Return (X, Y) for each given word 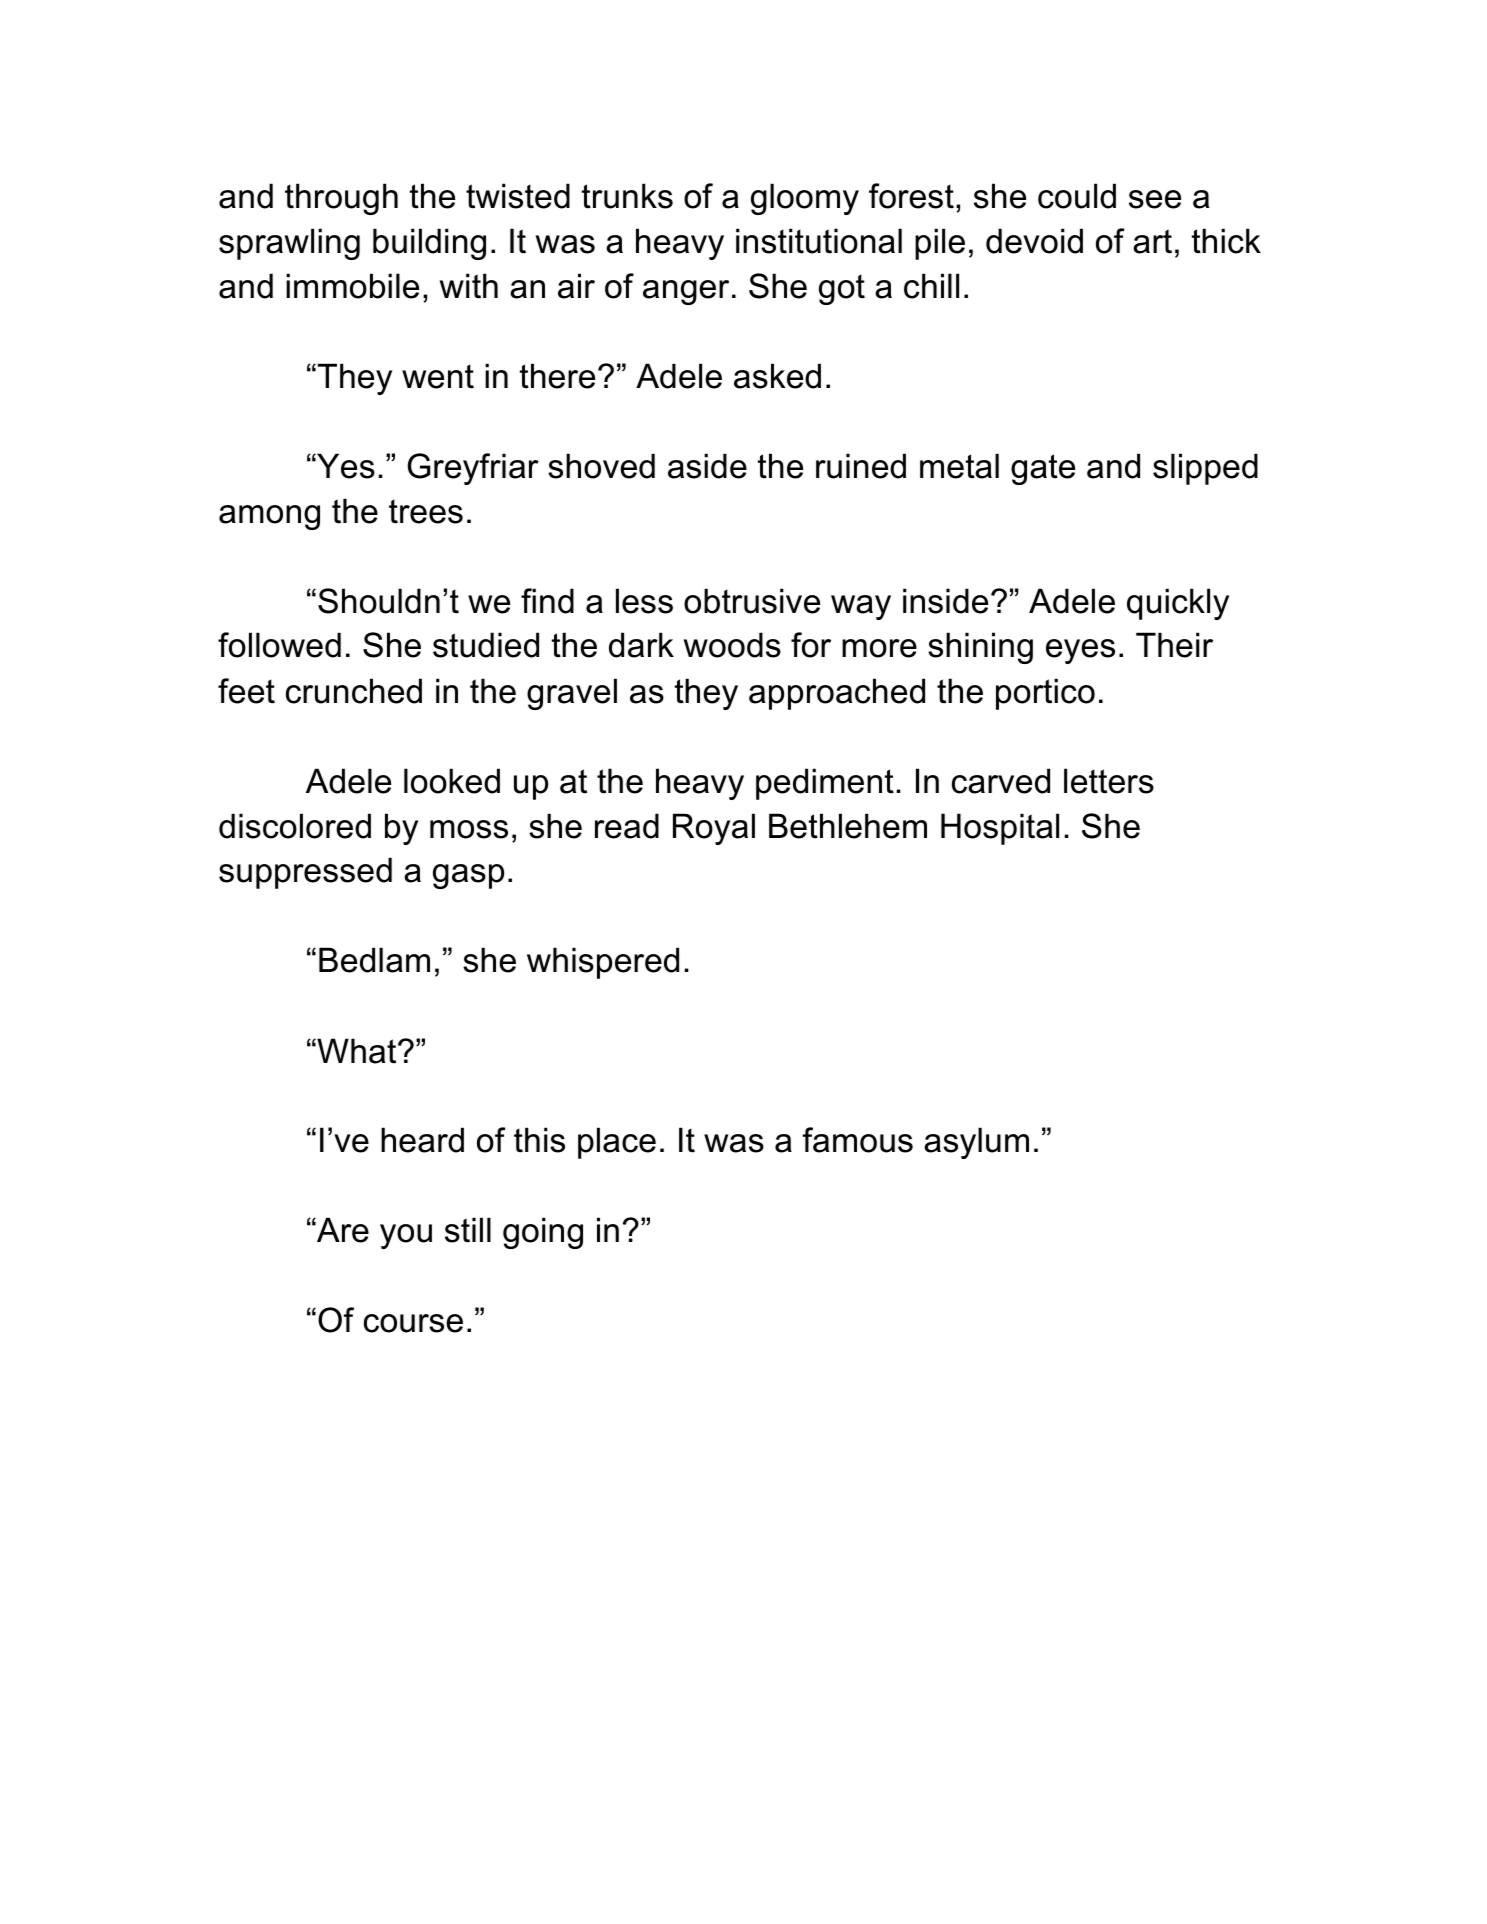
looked (452, 781)
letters (1109, 781)
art (1152, 241)
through (341, 199)
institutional (819, 241)
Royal (714, 829)
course (413, 1323)
